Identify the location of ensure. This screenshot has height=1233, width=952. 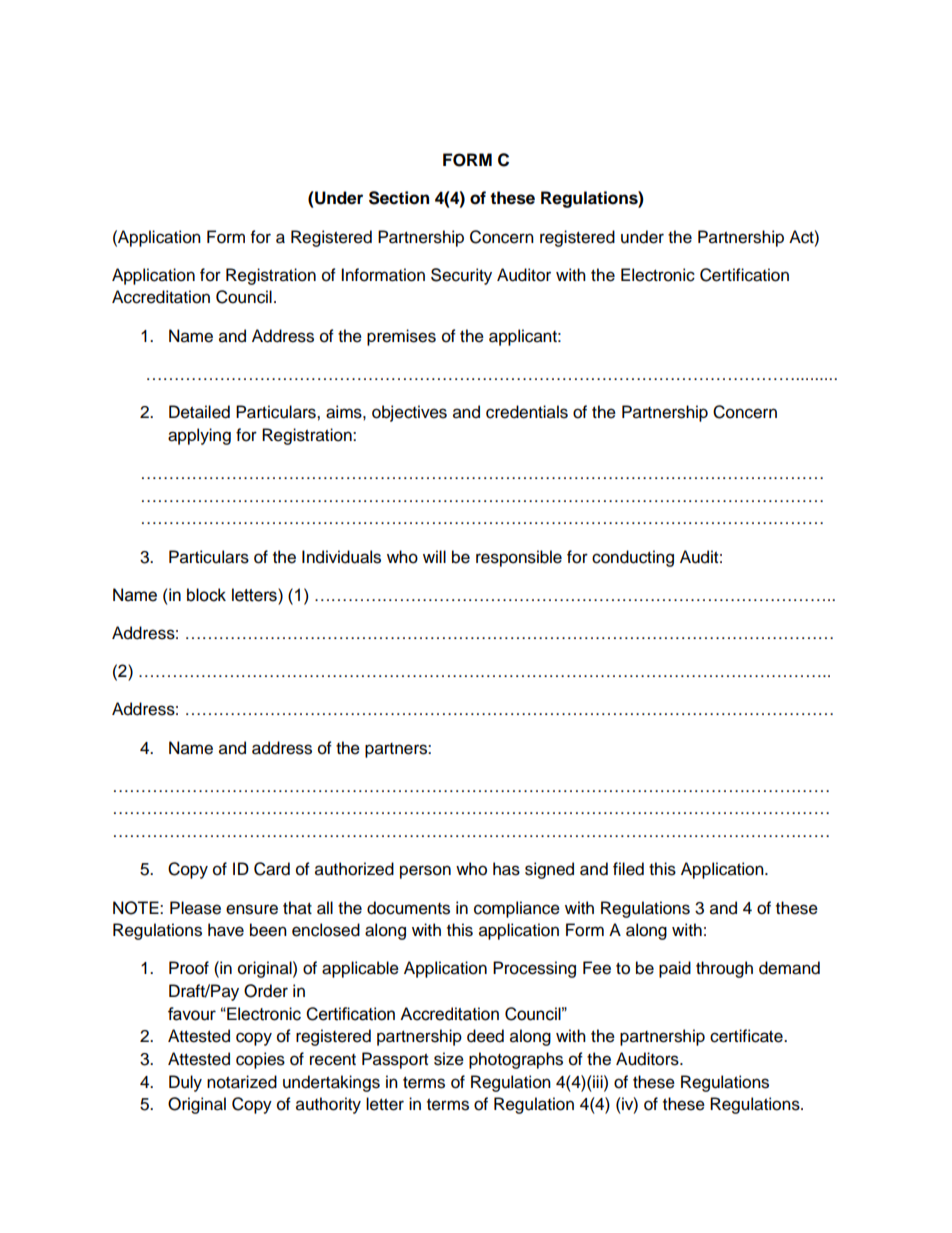
(252, 909).
